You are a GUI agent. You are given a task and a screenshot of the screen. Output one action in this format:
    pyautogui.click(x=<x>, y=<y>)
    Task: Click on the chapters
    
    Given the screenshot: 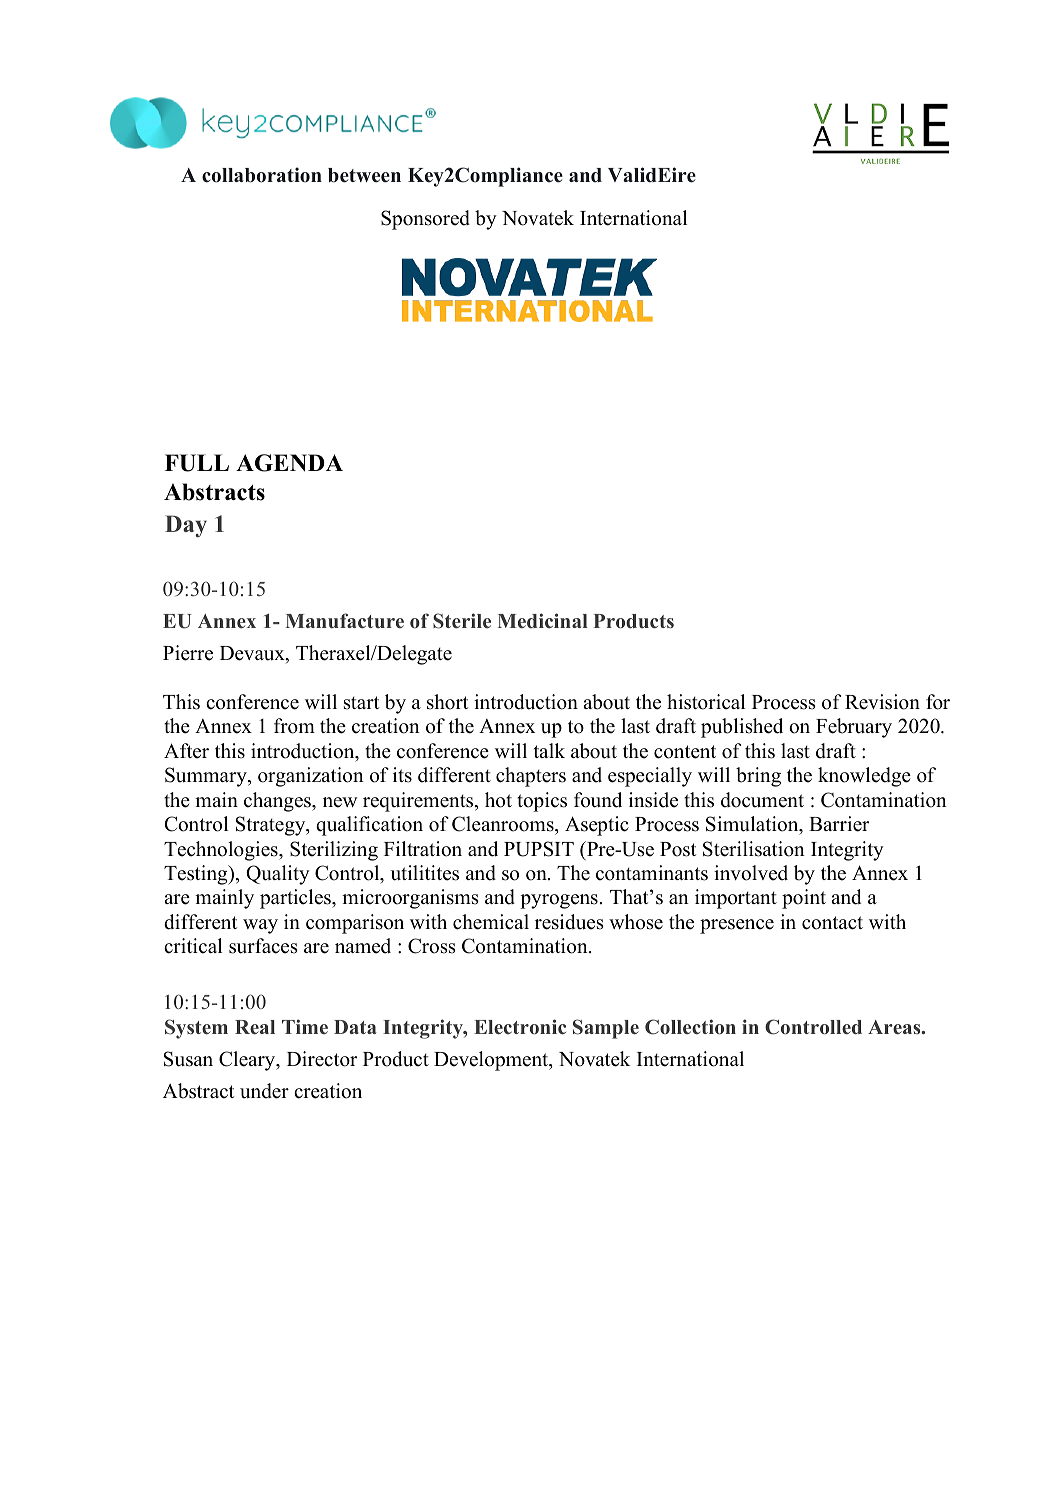 What is the action you would take?
    pyautogui.click(x=531, y=777)
